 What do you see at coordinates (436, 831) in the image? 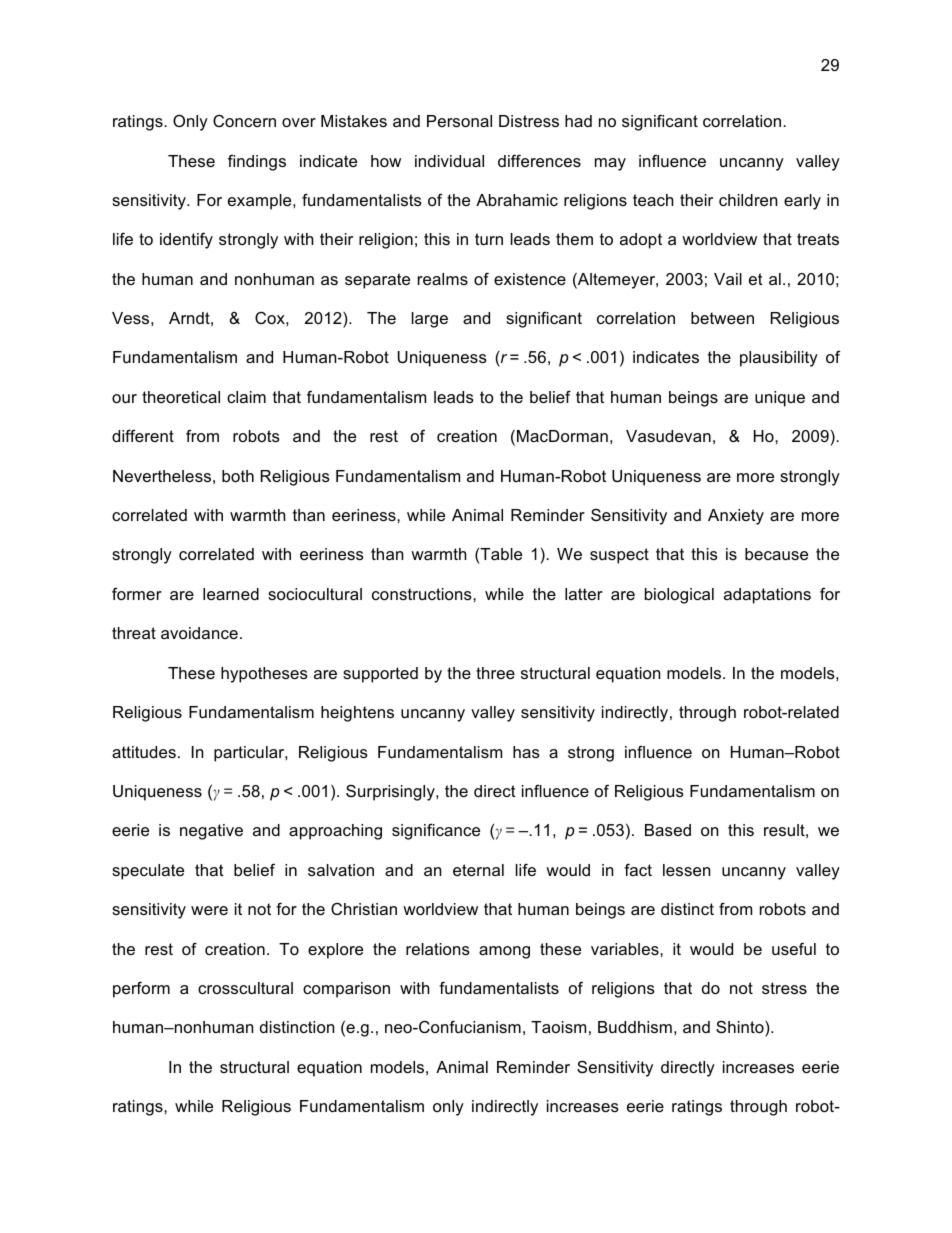
I see `significance` at bounding box center [436, 831].
